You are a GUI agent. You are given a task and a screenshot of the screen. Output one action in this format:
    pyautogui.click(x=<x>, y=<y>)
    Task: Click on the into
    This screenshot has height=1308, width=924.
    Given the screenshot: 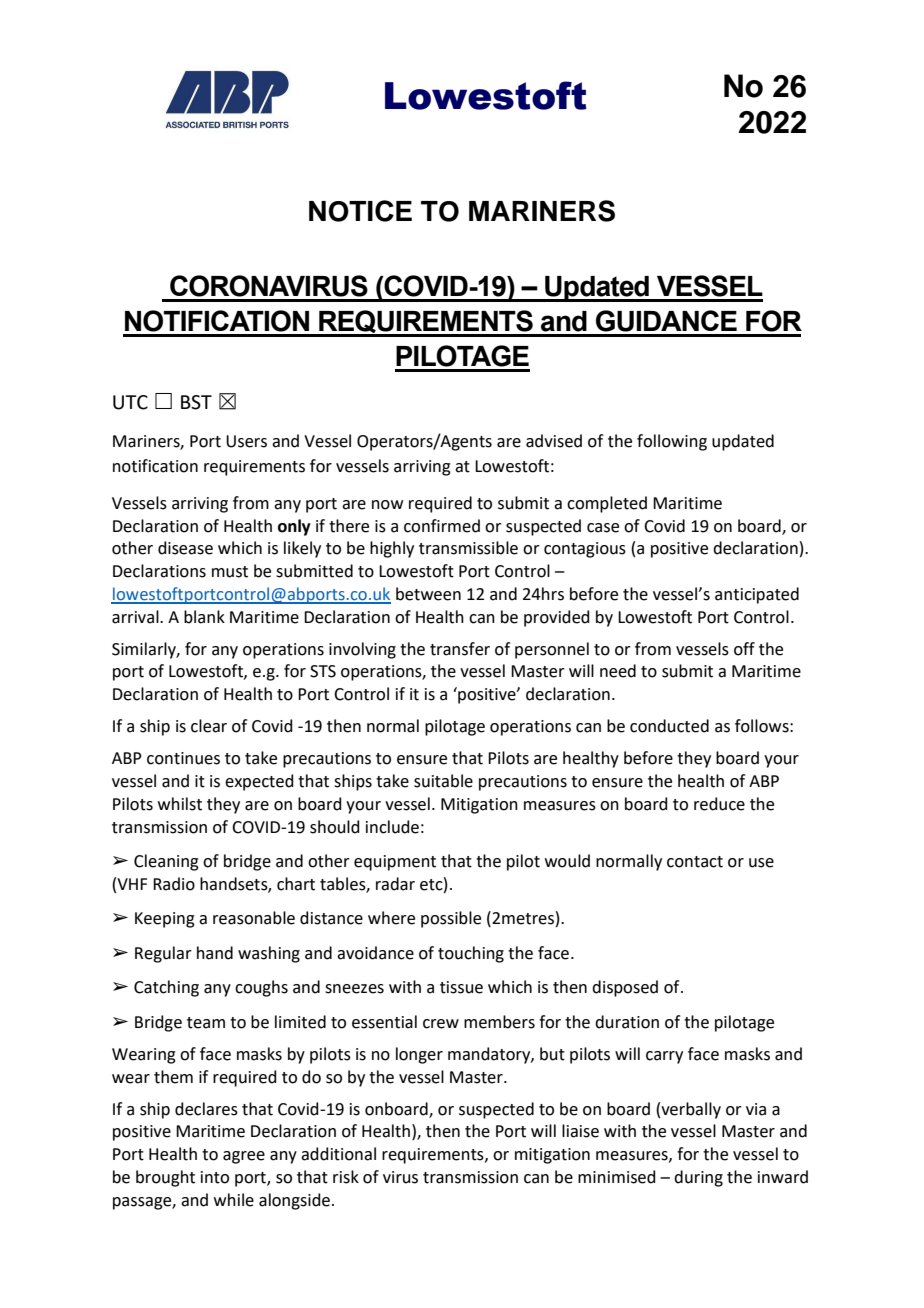 What is the action you would take?
    pyautogui.click(x=215, y=1177)
